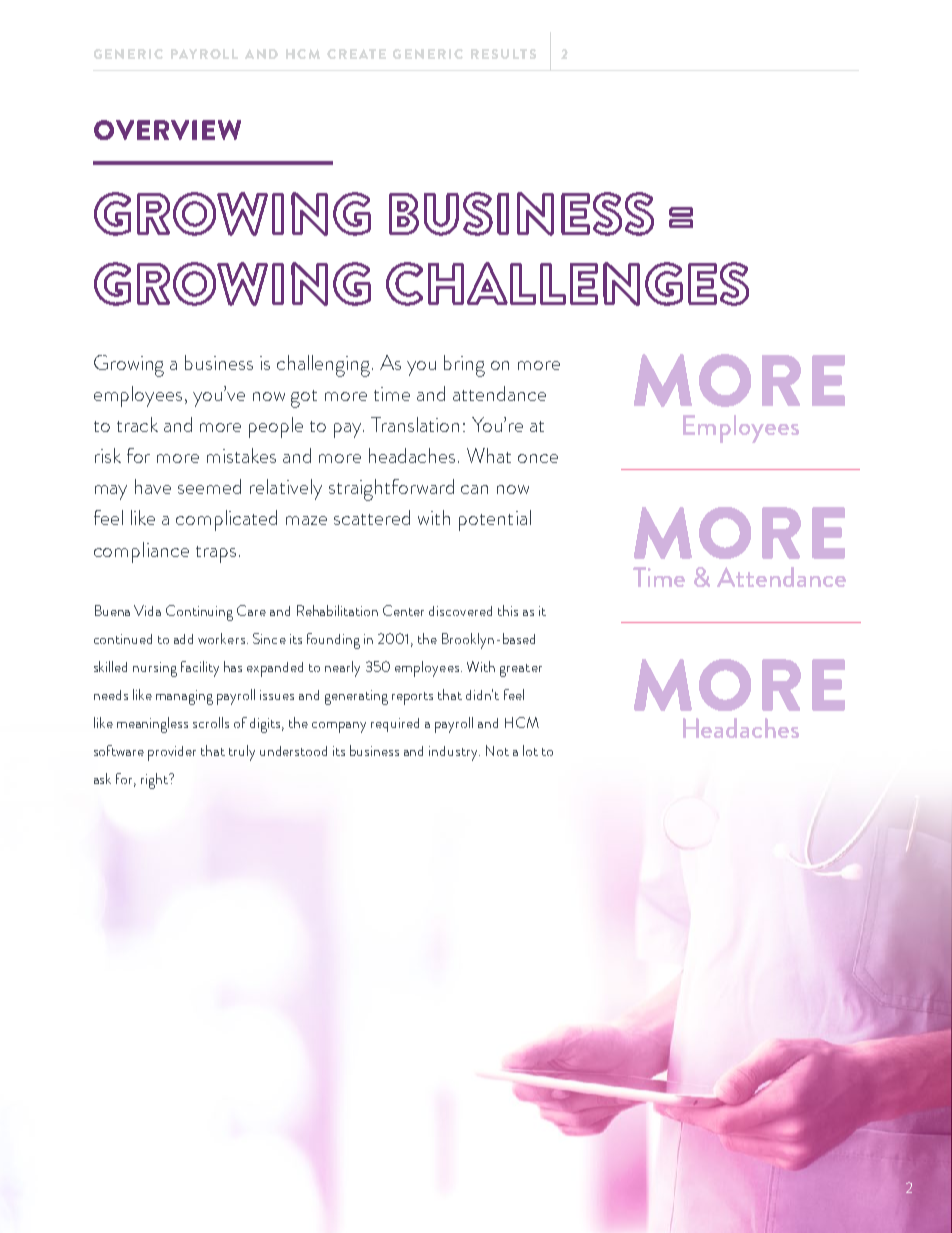 The image size is (952, 1233). Describe the element at coordinates (172, 753) in the screenshot. I see `provider` at that location.
